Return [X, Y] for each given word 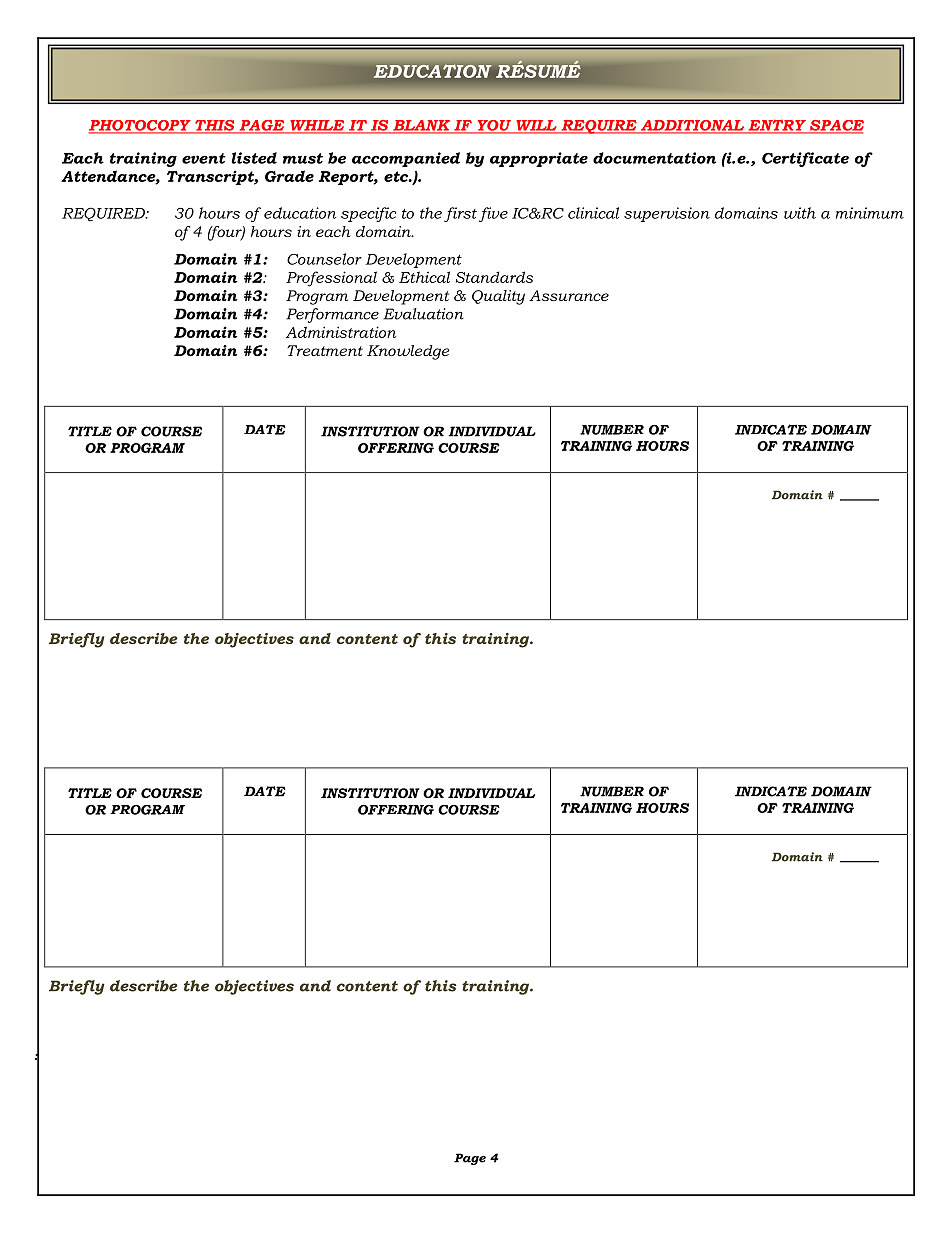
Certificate [805, 159]
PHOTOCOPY [141, 126]
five [493, 214]
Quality [498, 297]
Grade [289, 176]
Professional [331, 279]
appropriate [539, 159]
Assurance [569, 295]
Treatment [325, 350]
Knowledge [408, 352]
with [800, 213]
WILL [536, 126]
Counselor [324, 259]
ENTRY [777, 126]
